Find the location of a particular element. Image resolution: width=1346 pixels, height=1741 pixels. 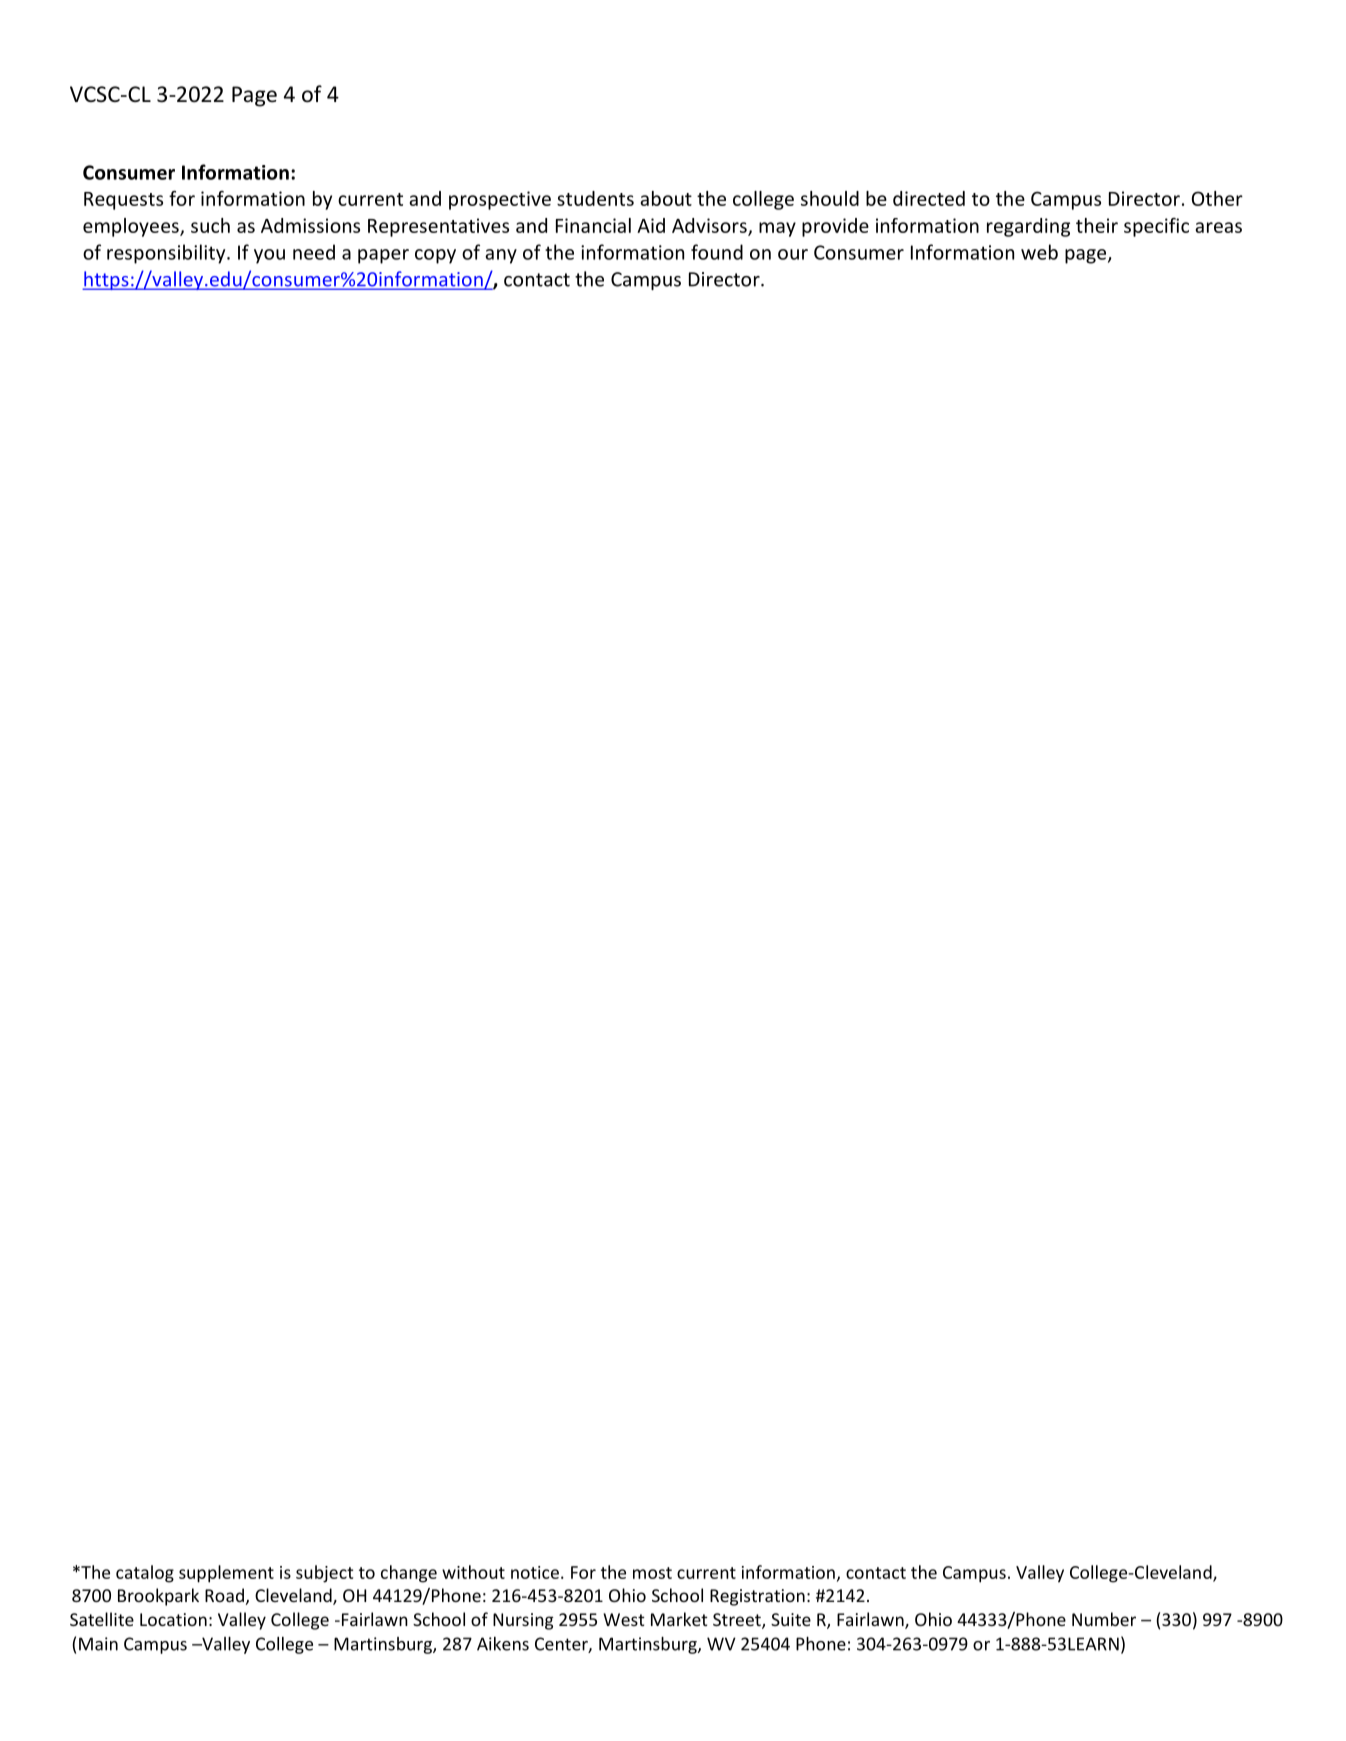

Number is located at coordinates (1104, 1619).
